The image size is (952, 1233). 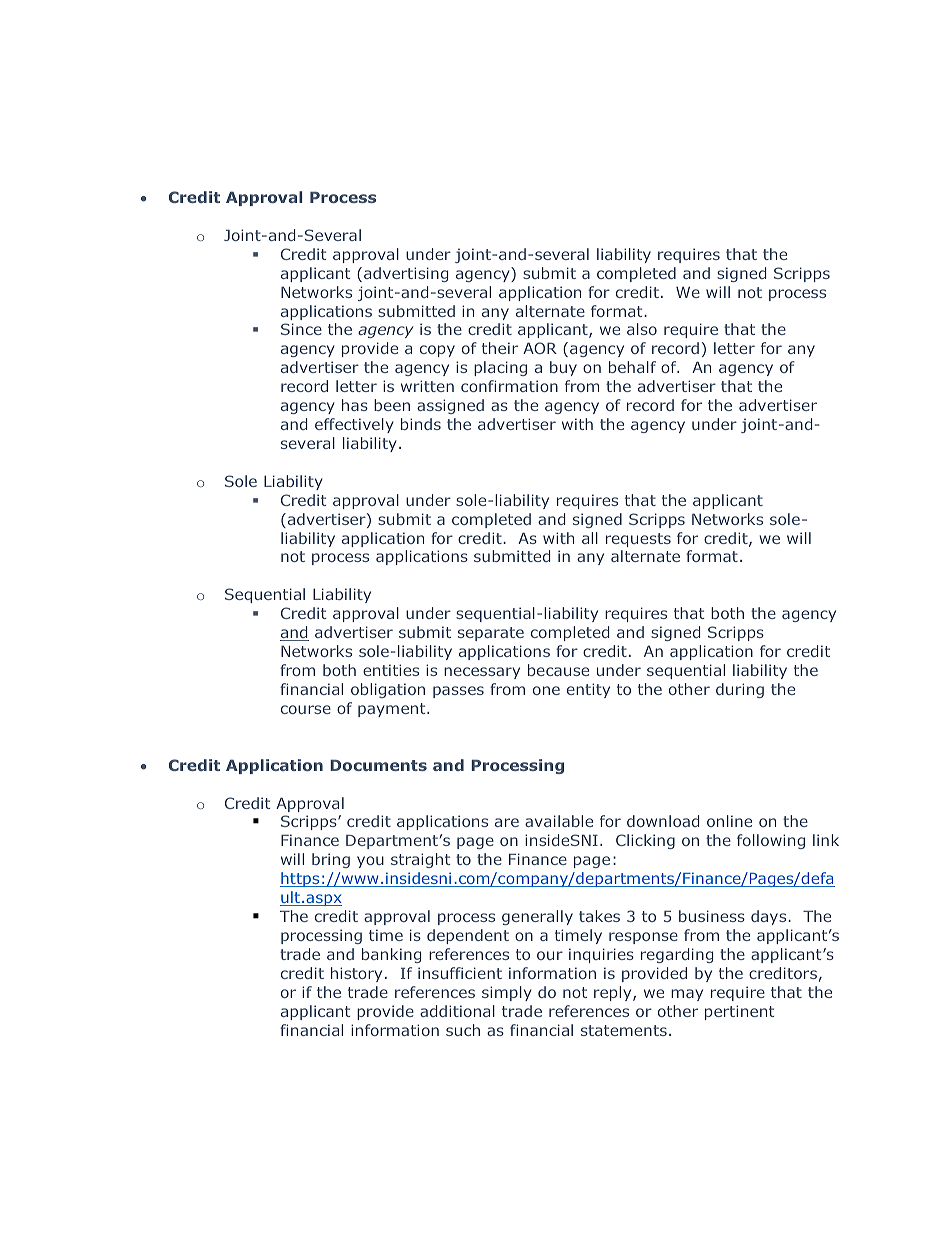 What do you see at coordinates (614, 993) in the screenshot?
I see `reply` at bounding box center [614, 993].
